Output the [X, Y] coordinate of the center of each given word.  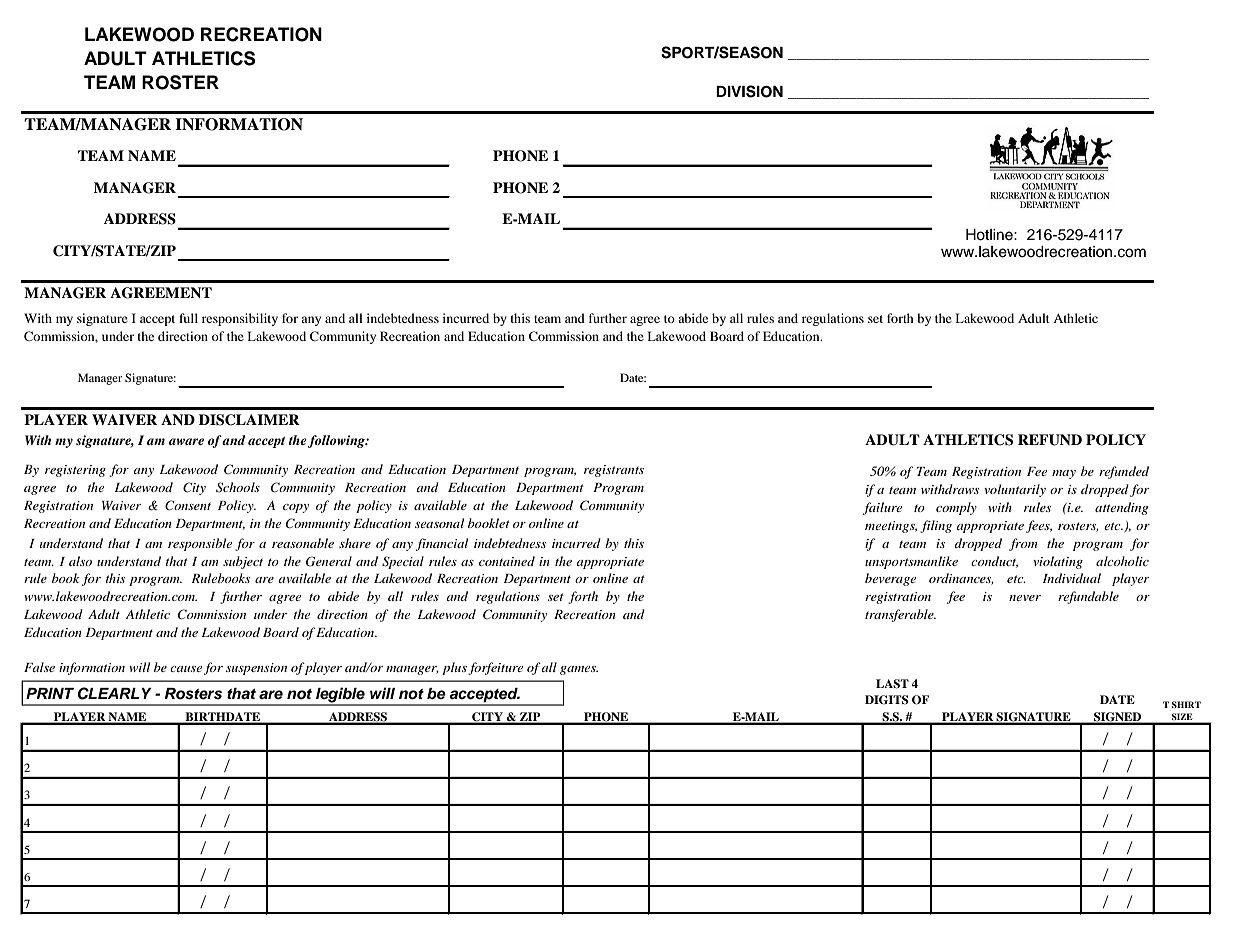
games [579, 670]
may [1064, 474]
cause [186, 669]
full [188, 318]
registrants [614, 471]
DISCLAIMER [249, 420]
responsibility [240, 319]
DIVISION [749, 91]
